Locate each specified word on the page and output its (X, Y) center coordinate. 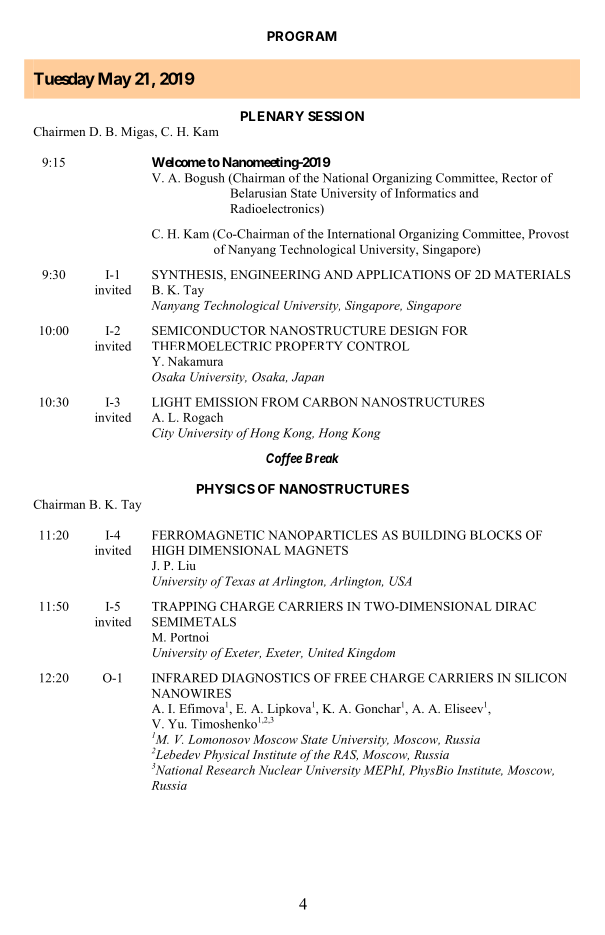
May (114, 80)
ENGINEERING (275, 274)
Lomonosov (219, 739)
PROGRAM (302, 36)
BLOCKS (496, 535)
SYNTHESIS (188, 275)
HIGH (168, 550)
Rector (519, 178)
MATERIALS (532, 274)
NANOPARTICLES (322, 535)
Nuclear (280, 770)
